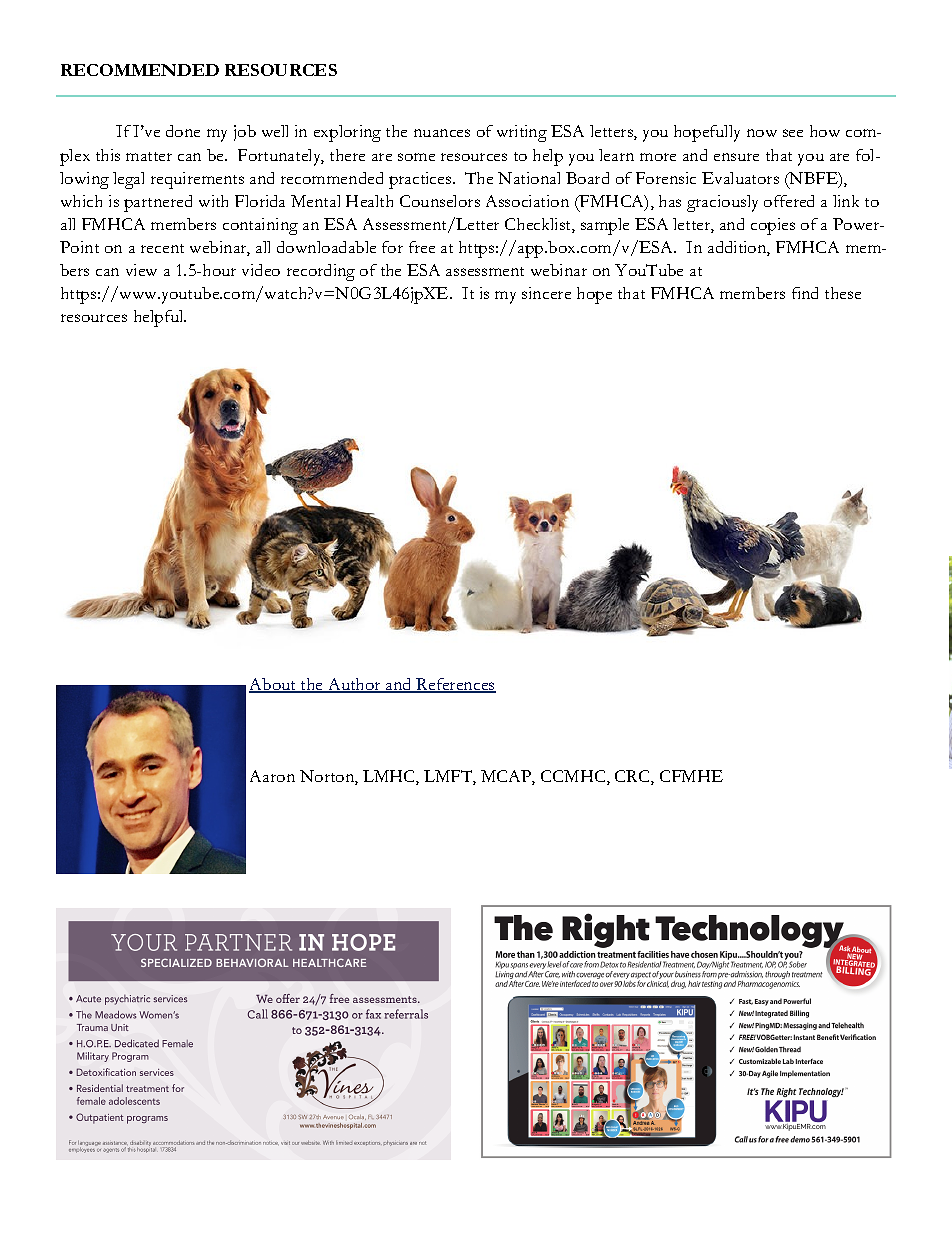 The image size is (952, 1233). Describe the element at coordinates (805, 293) in the screenshot. I see `find` at that location.
